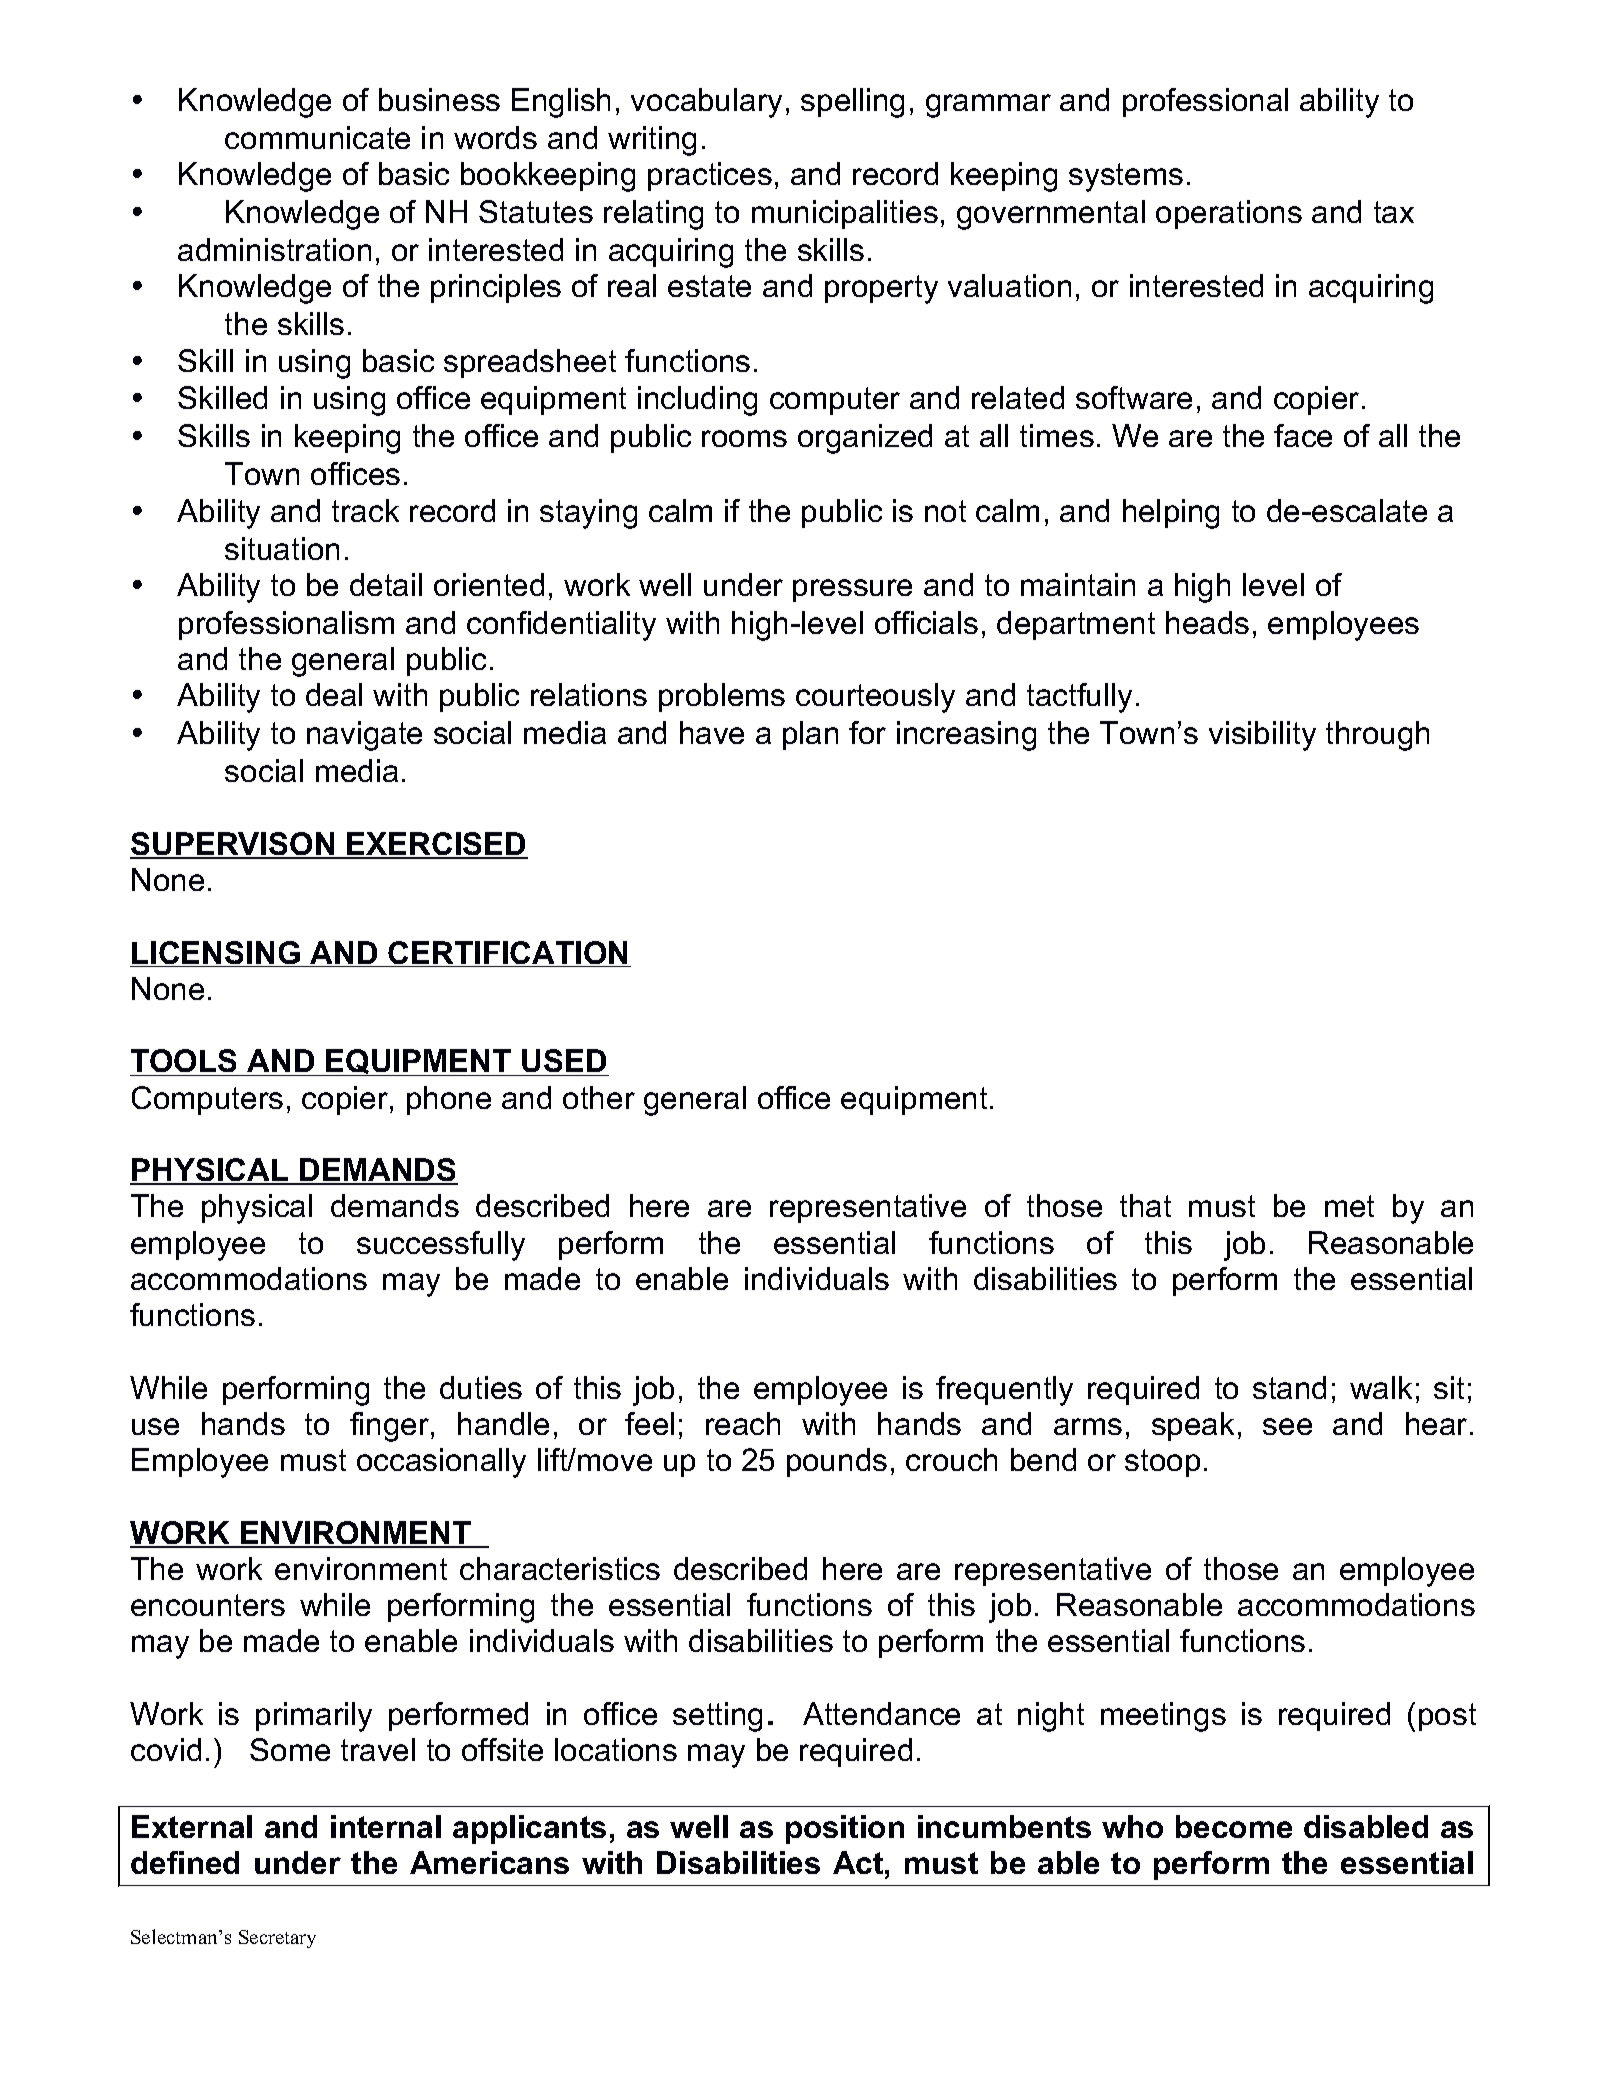 The width and height of the screenshot is (1608, 2081). Describe the element at coordinates (599, 1097) in the screenshot. I see `other` at that location.
